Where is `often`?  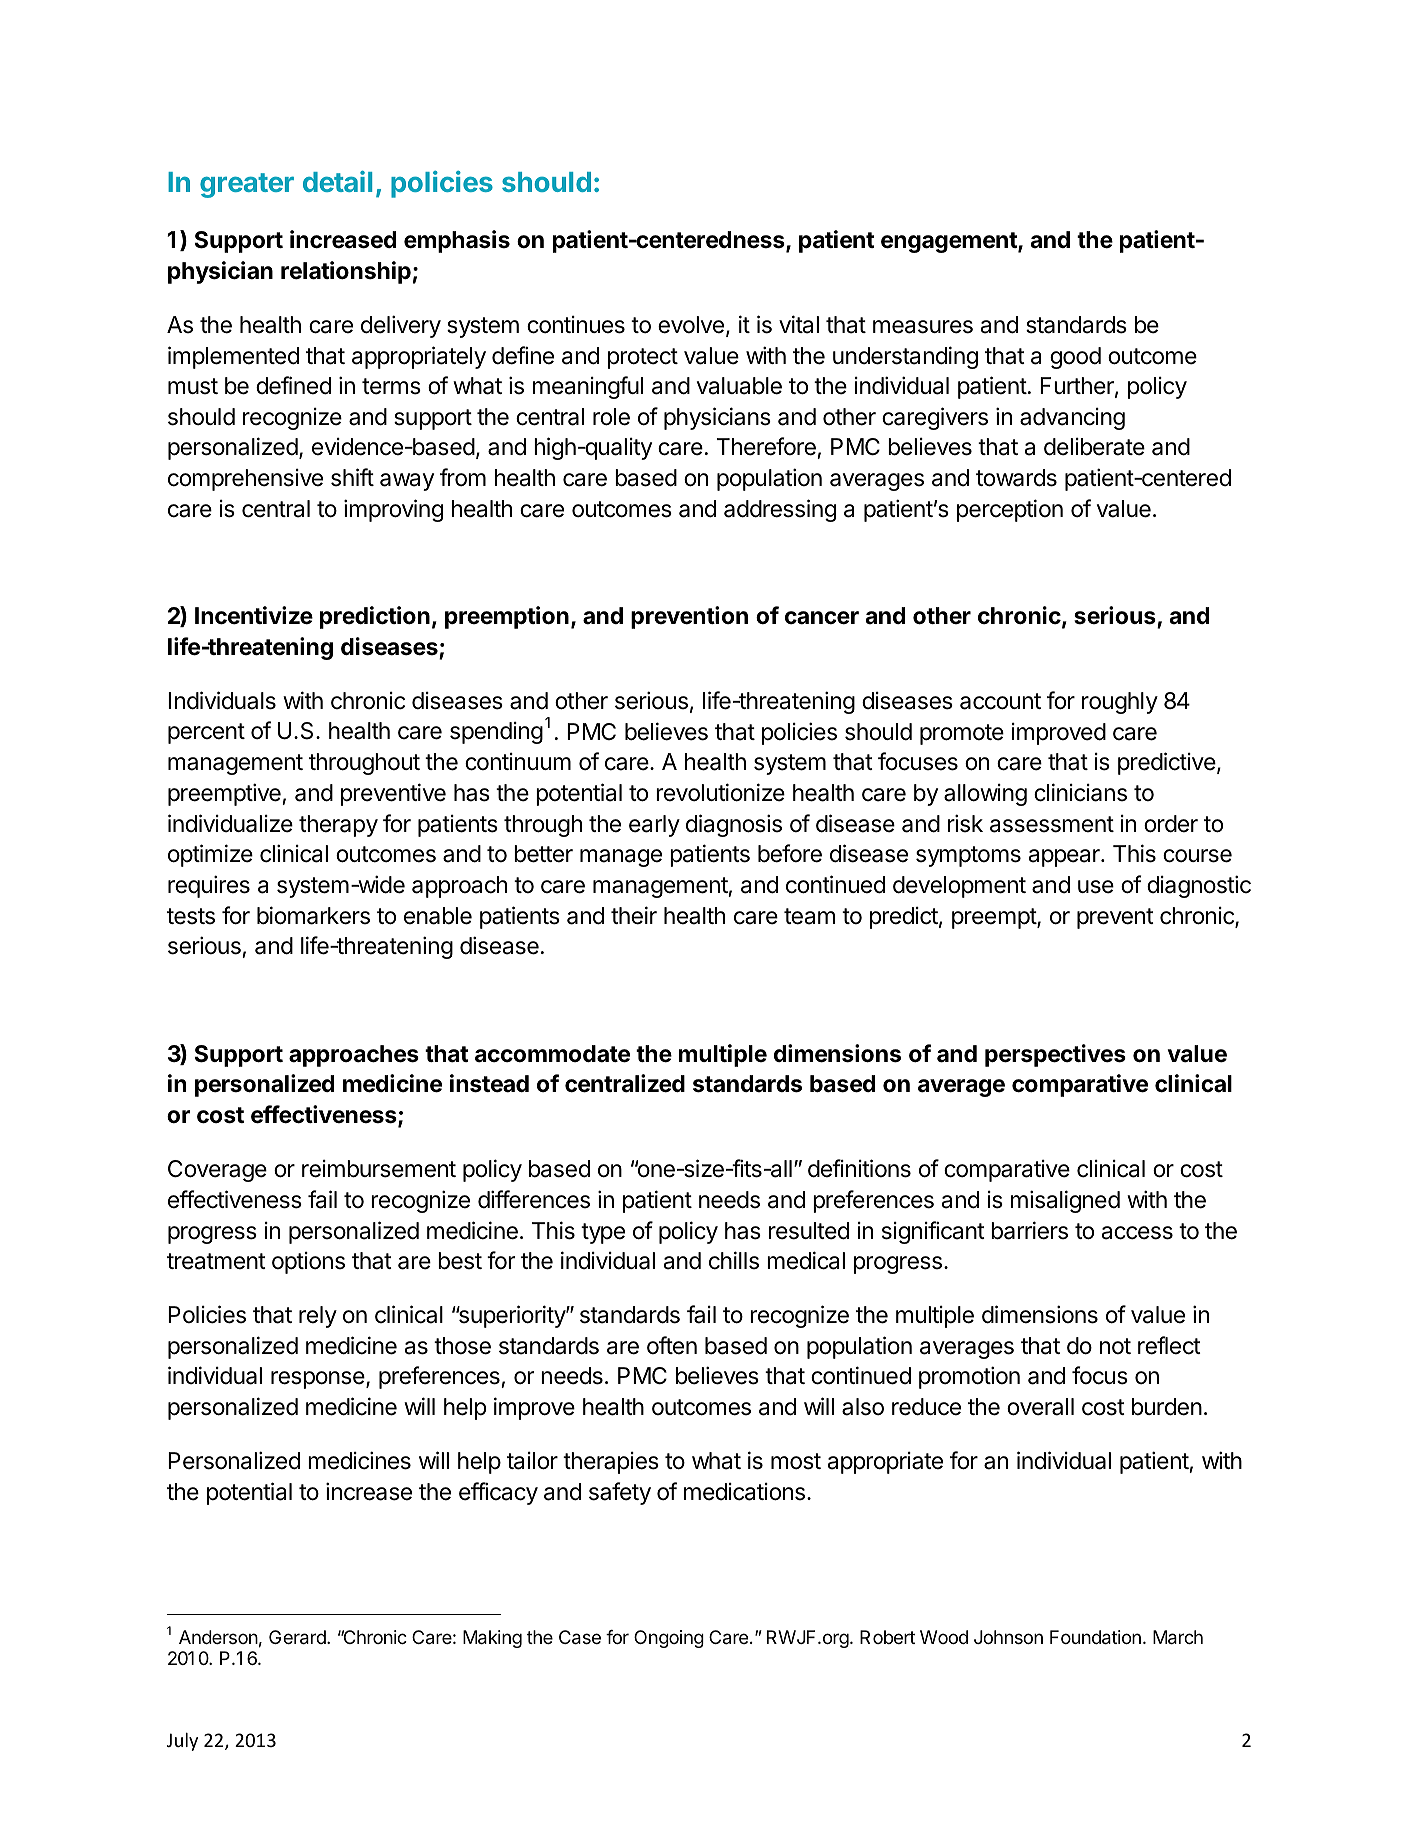 often is located at coordinates (672, 1345).
